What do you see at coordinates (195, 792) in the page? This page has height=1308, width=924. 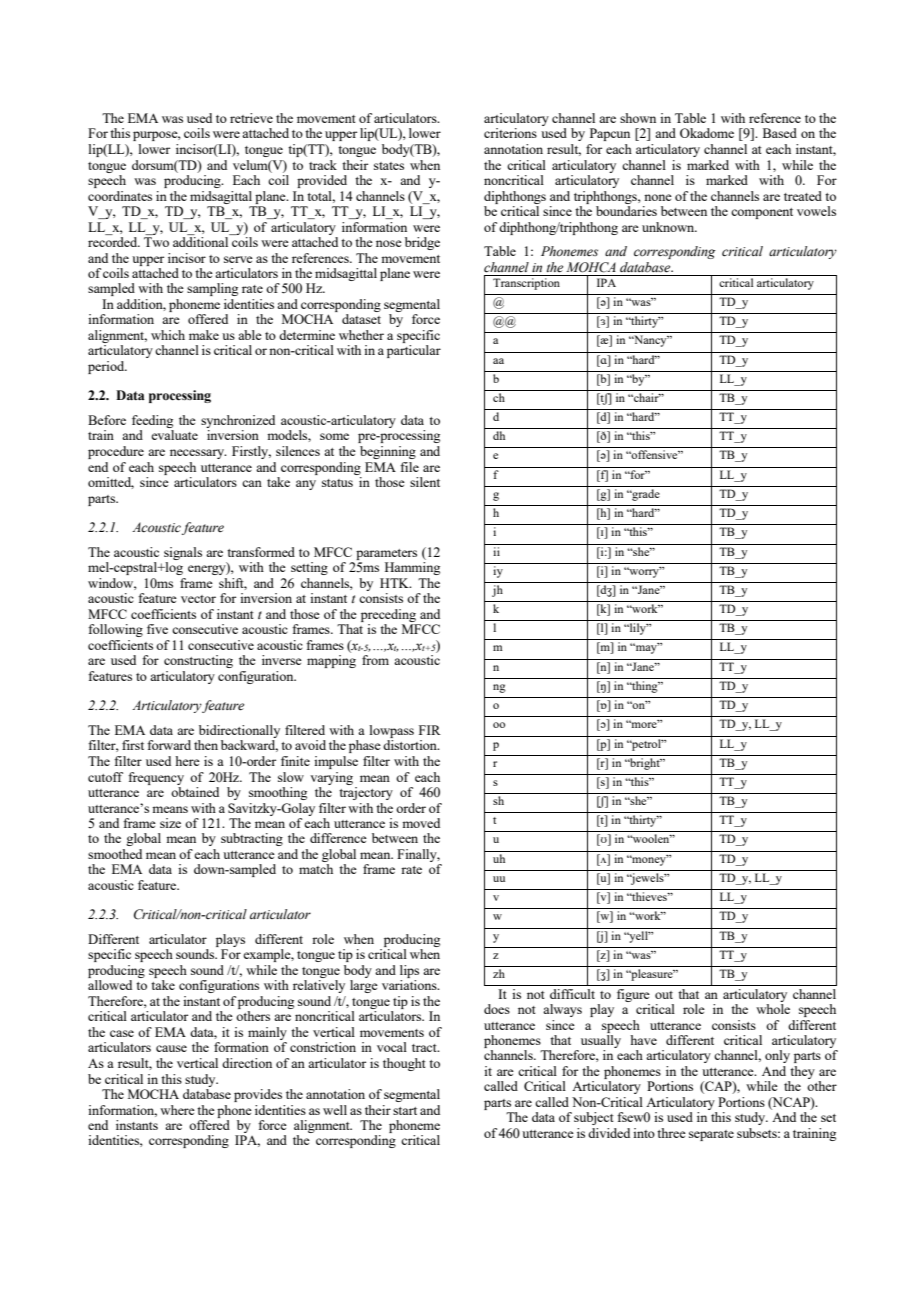 I see `obtained` at bounding box center [195, 792].
